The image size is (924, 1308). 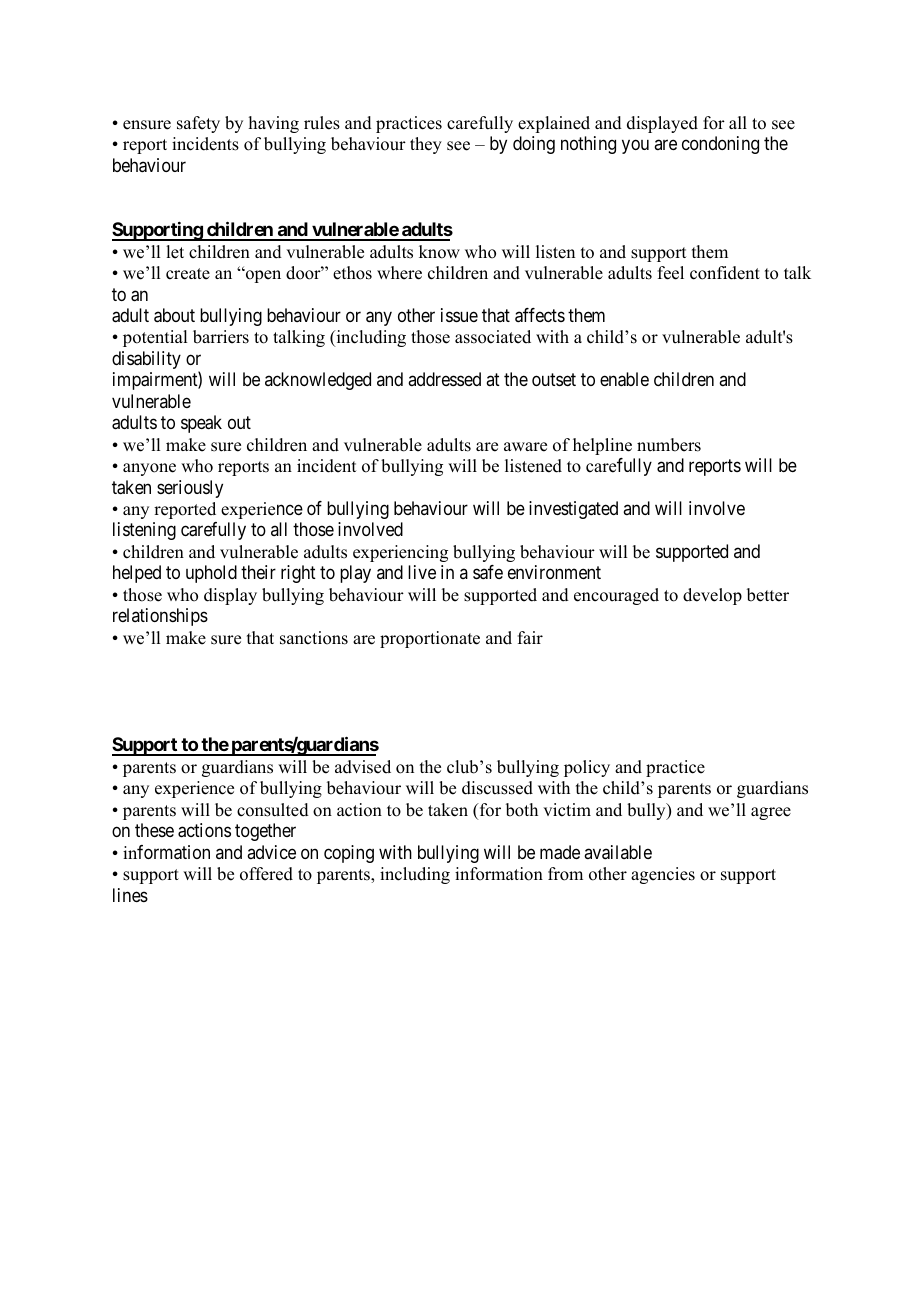 What do you see at coordinates (221, 337) in the document?
I see `barriers` at bounding box center [221, 337].
